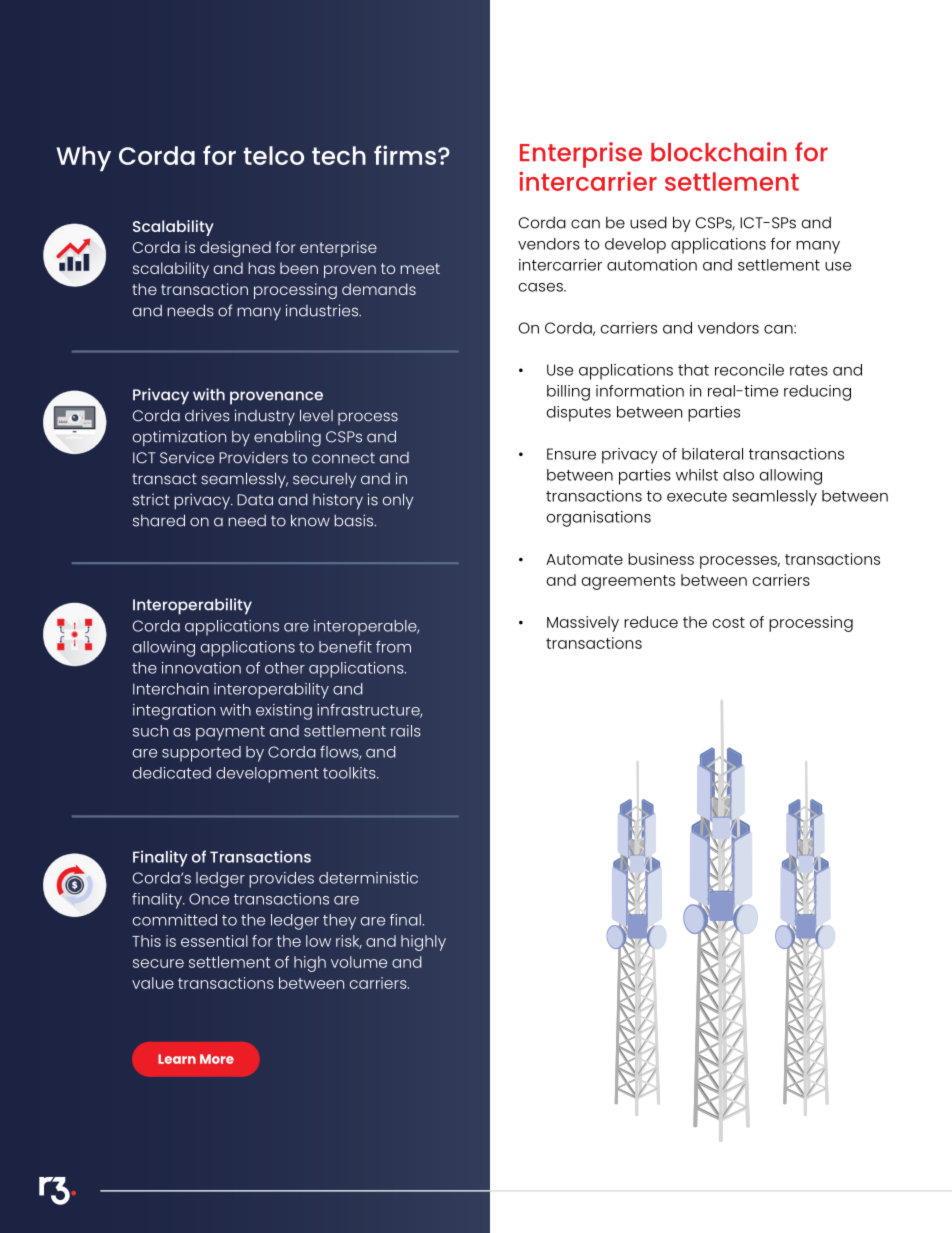 This page has height=1233, width=952. What do you see at coordinates (349, 942) in the page?
I see `risk` at bounding box center [349, 942].
